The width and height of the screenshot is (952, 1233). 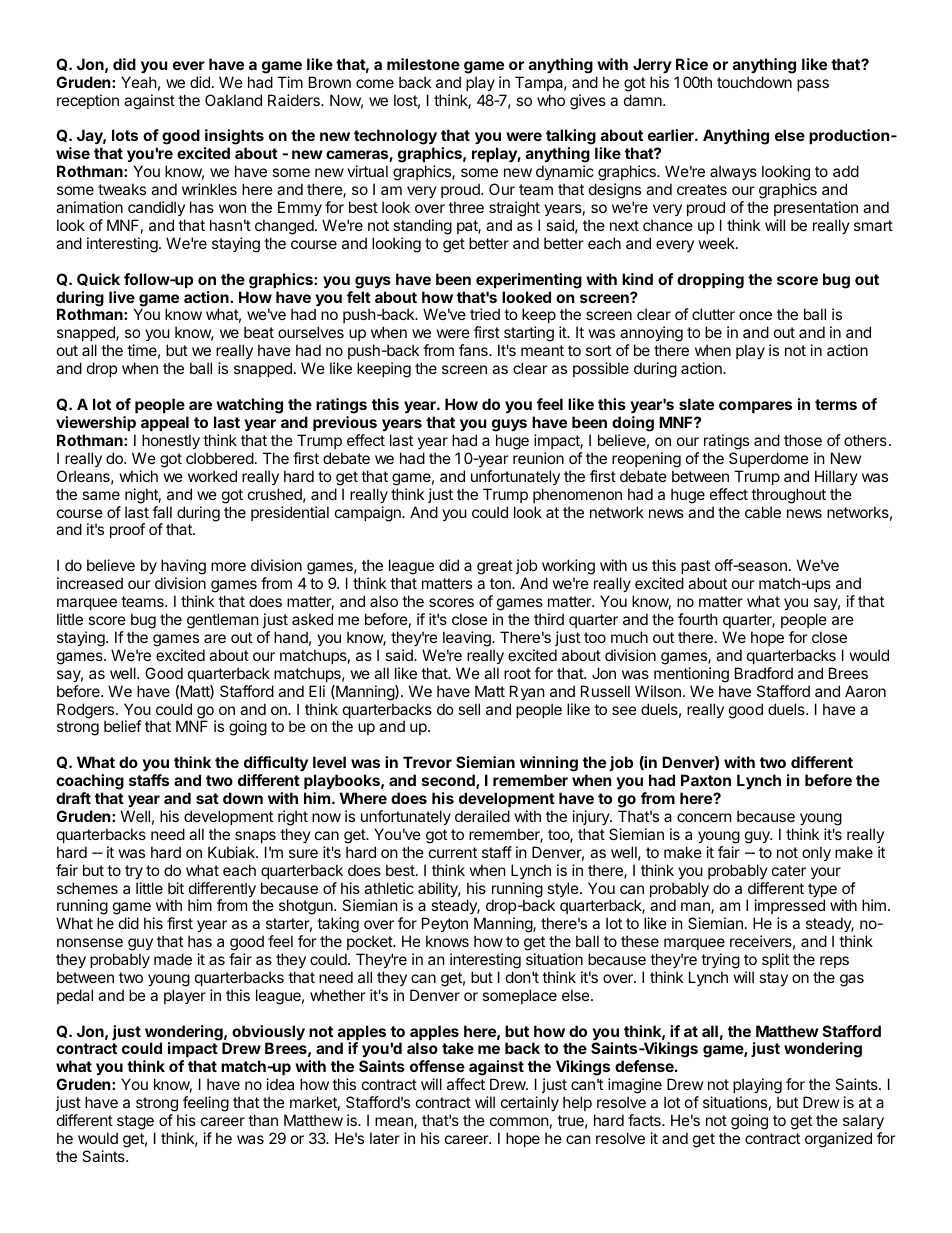 What do you see at coordinates (813, 85) in the screenshot?
I see `pass` at bounding box center [813, 85].
